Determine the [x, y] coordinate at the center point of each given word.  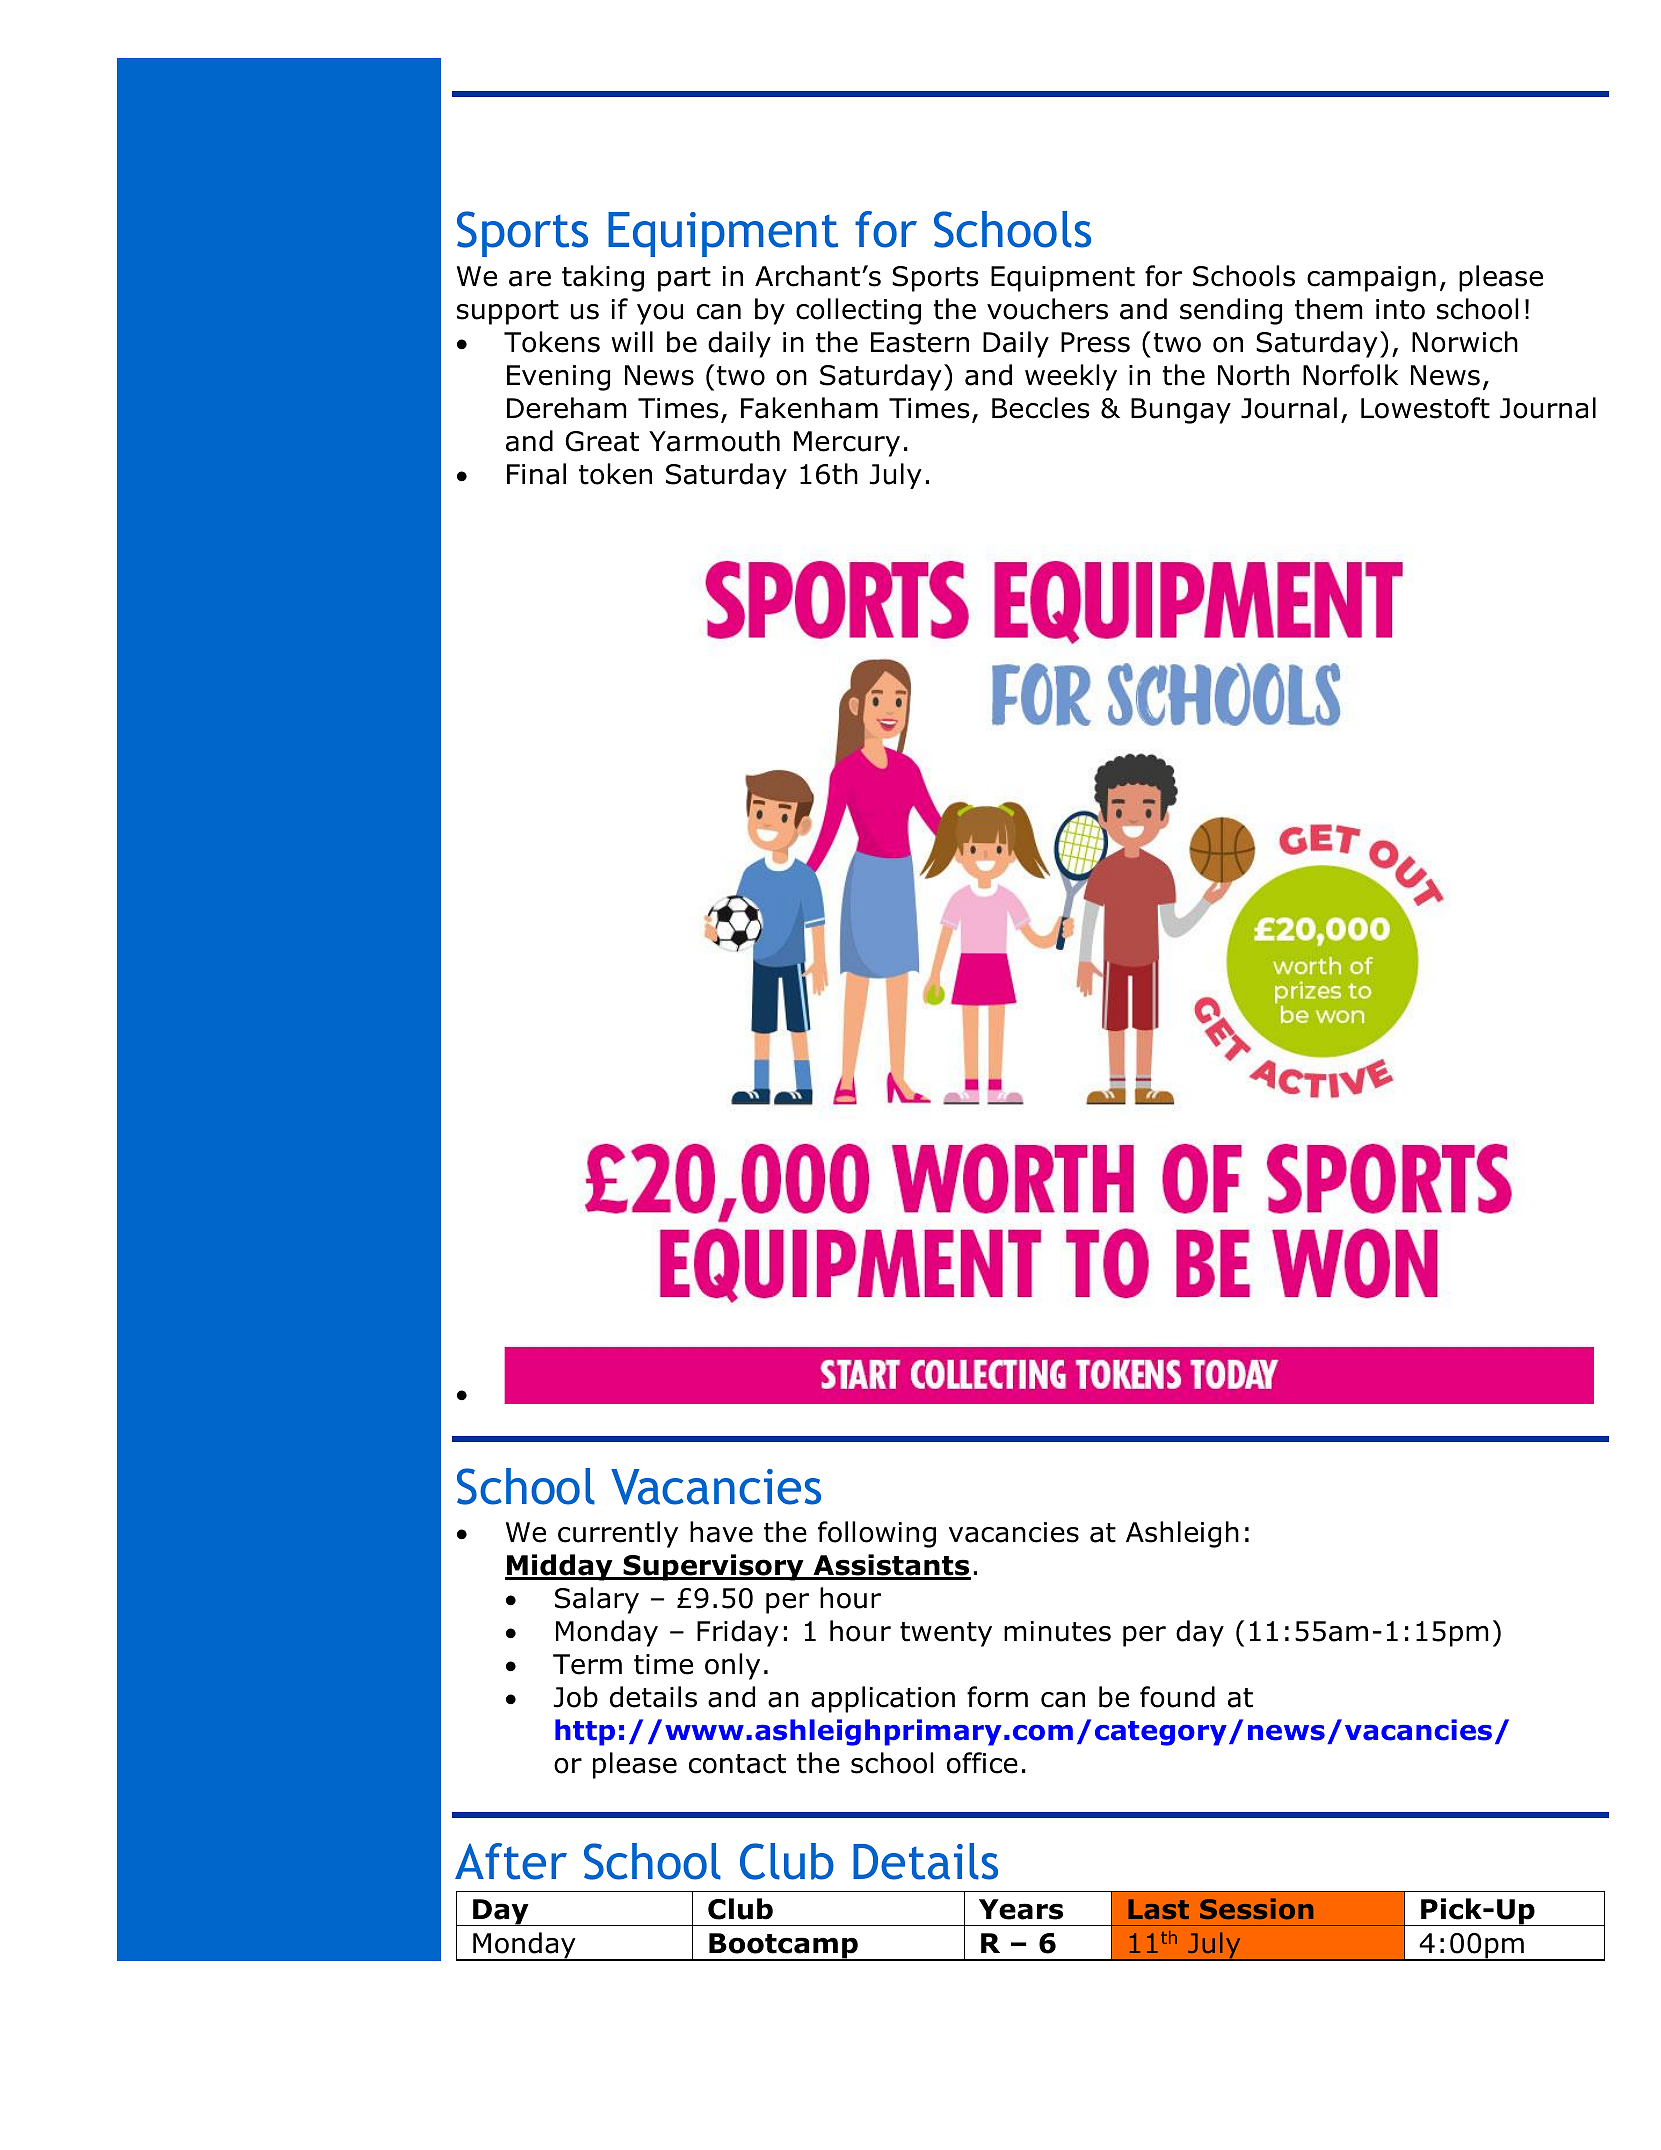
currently [618, 1534]
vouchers [1047, 309]
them [1329, 309]
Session [1256, 1909]
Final [536, 474]
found [1177, 1697]
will [632, 341]
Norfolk [1350, 375]
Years [1021, 1909]
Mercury [847, 444]
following [877, 1534]
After [511, 1861]
